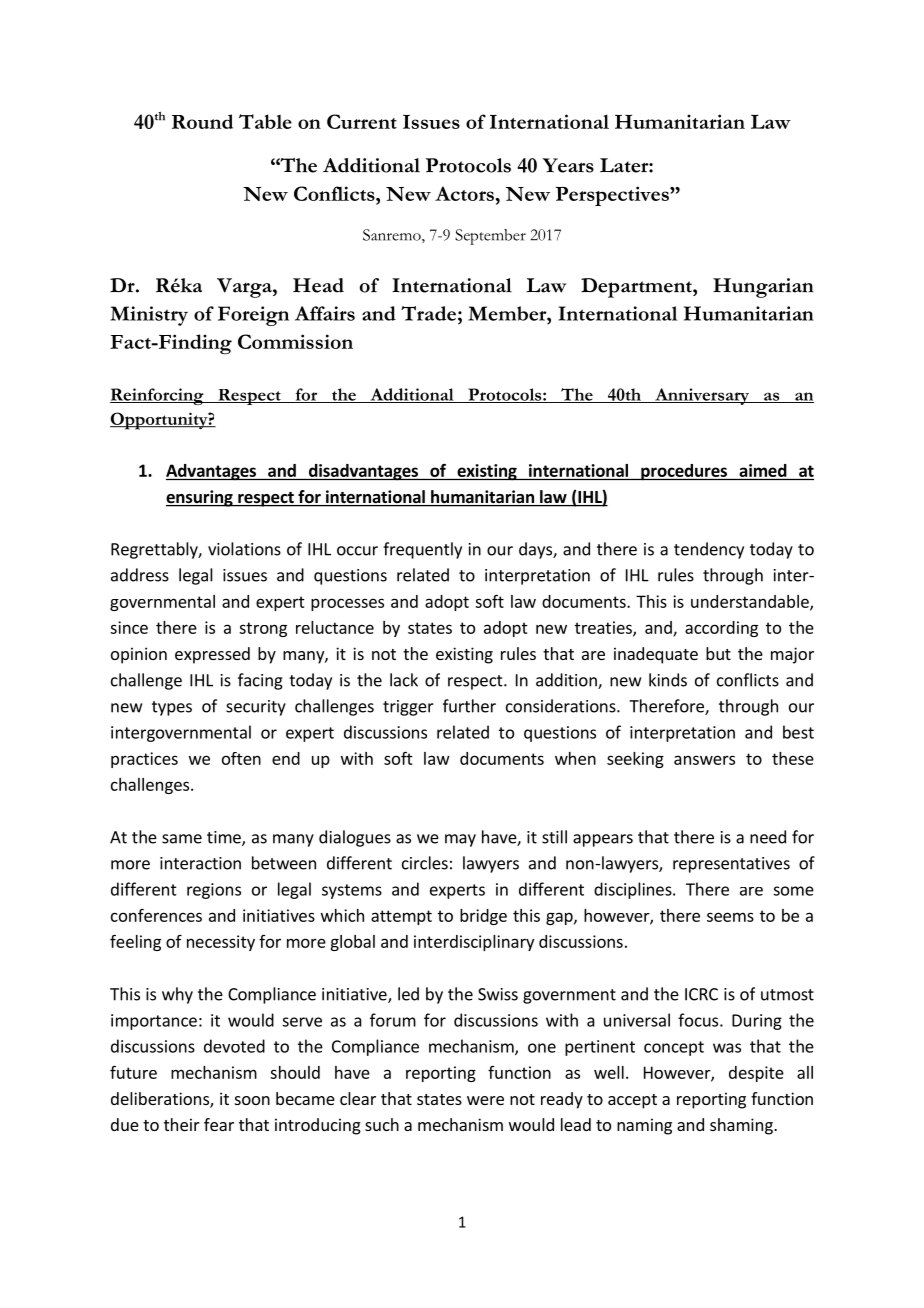 The height and width of the screenshot is (1308, 924). I want to click on lack, so click(404, 680).
